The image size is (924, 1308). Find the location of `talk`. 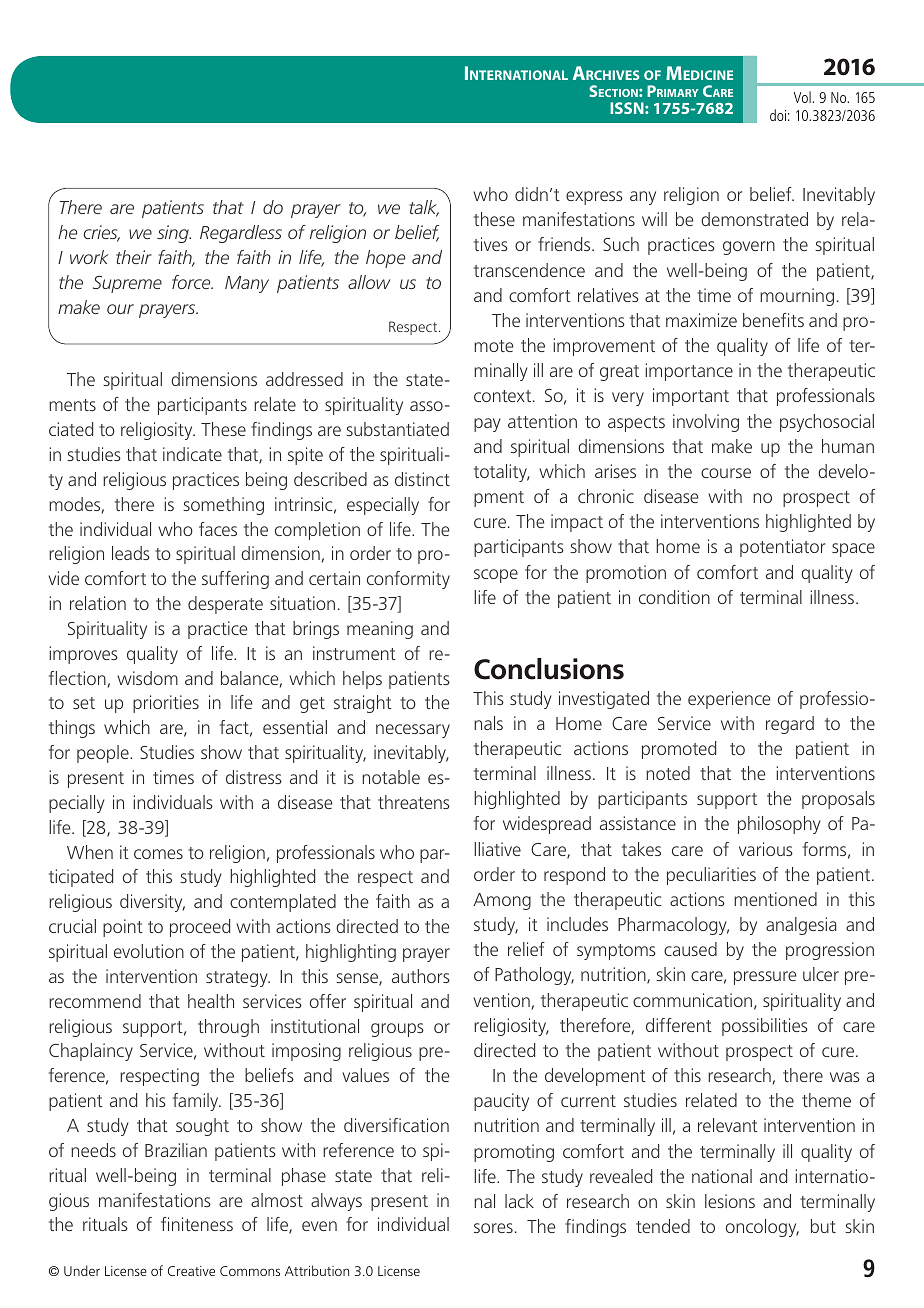

talk is located at coordinates (424, 208).
